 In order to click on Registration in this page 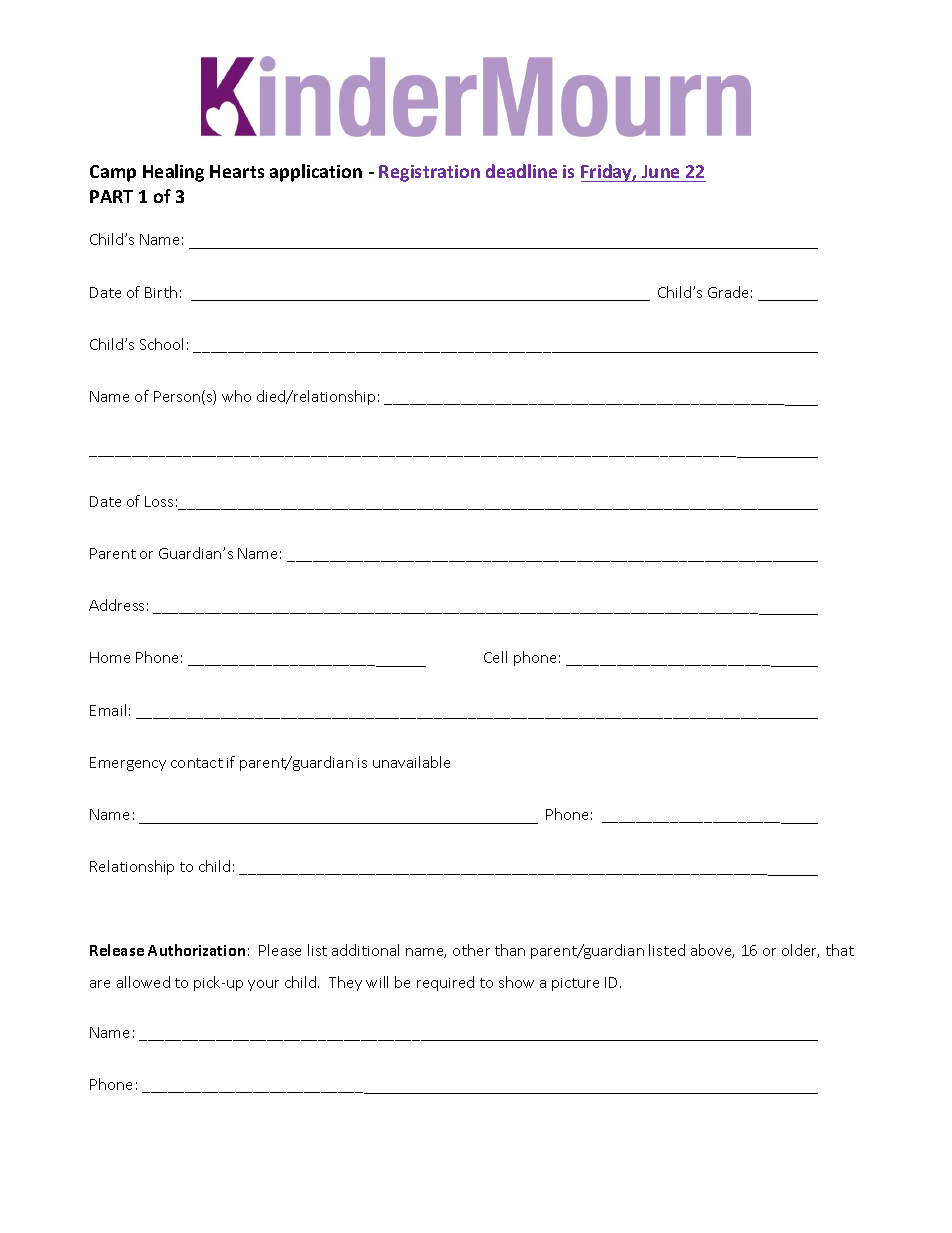, I will do `click(429, 173)`.
